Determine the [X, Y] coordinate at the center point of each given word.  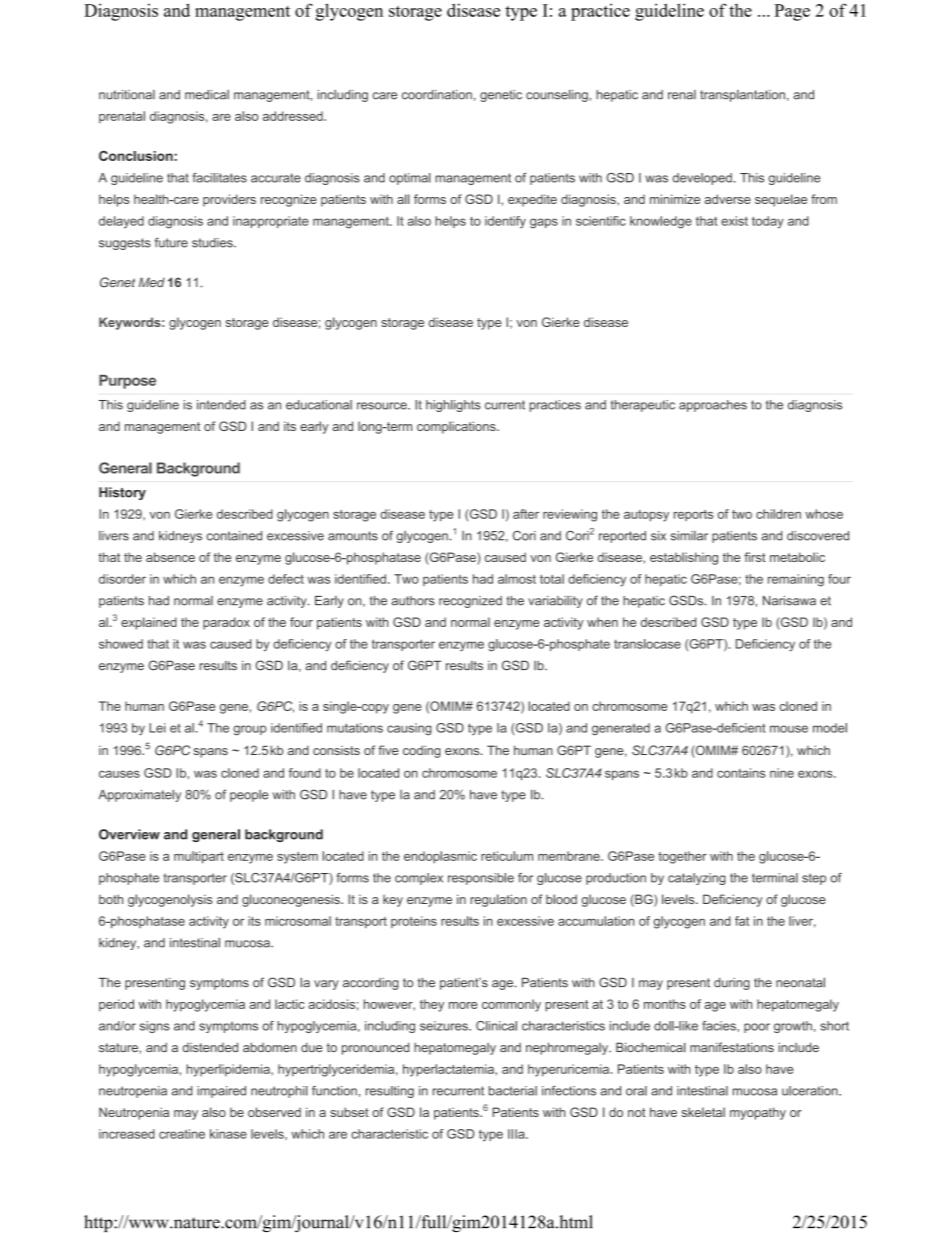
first [755, 557]
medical [207, 95]
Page [792, 12]
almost [517, 579]
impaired [221, 1092]
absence [170, 557]
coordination [437, 95]
